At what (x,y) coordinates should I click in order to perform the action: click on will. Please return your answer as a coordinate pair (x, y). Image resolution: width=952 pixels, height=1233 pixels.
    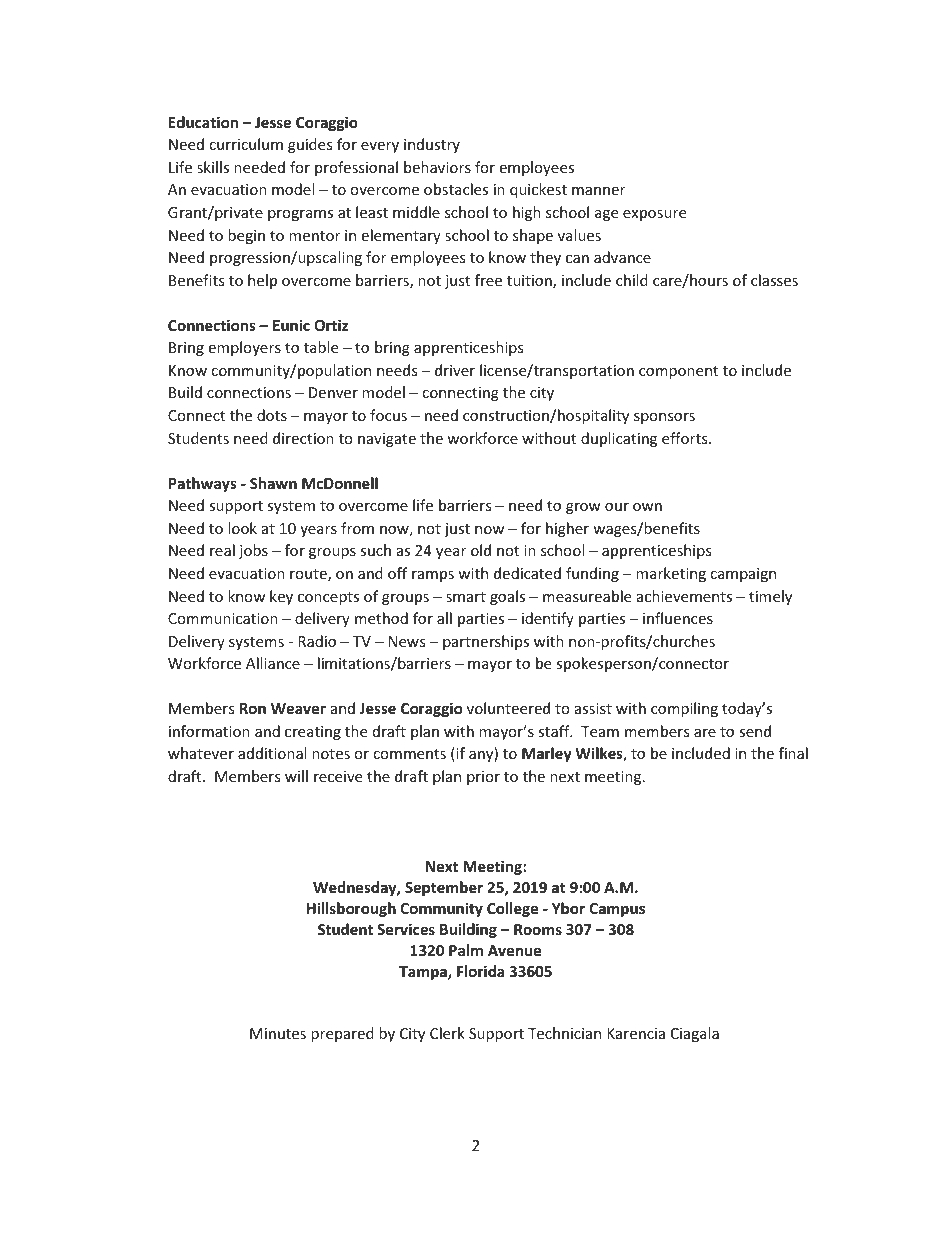
    Looking at the image, I should click on (296, 776).
